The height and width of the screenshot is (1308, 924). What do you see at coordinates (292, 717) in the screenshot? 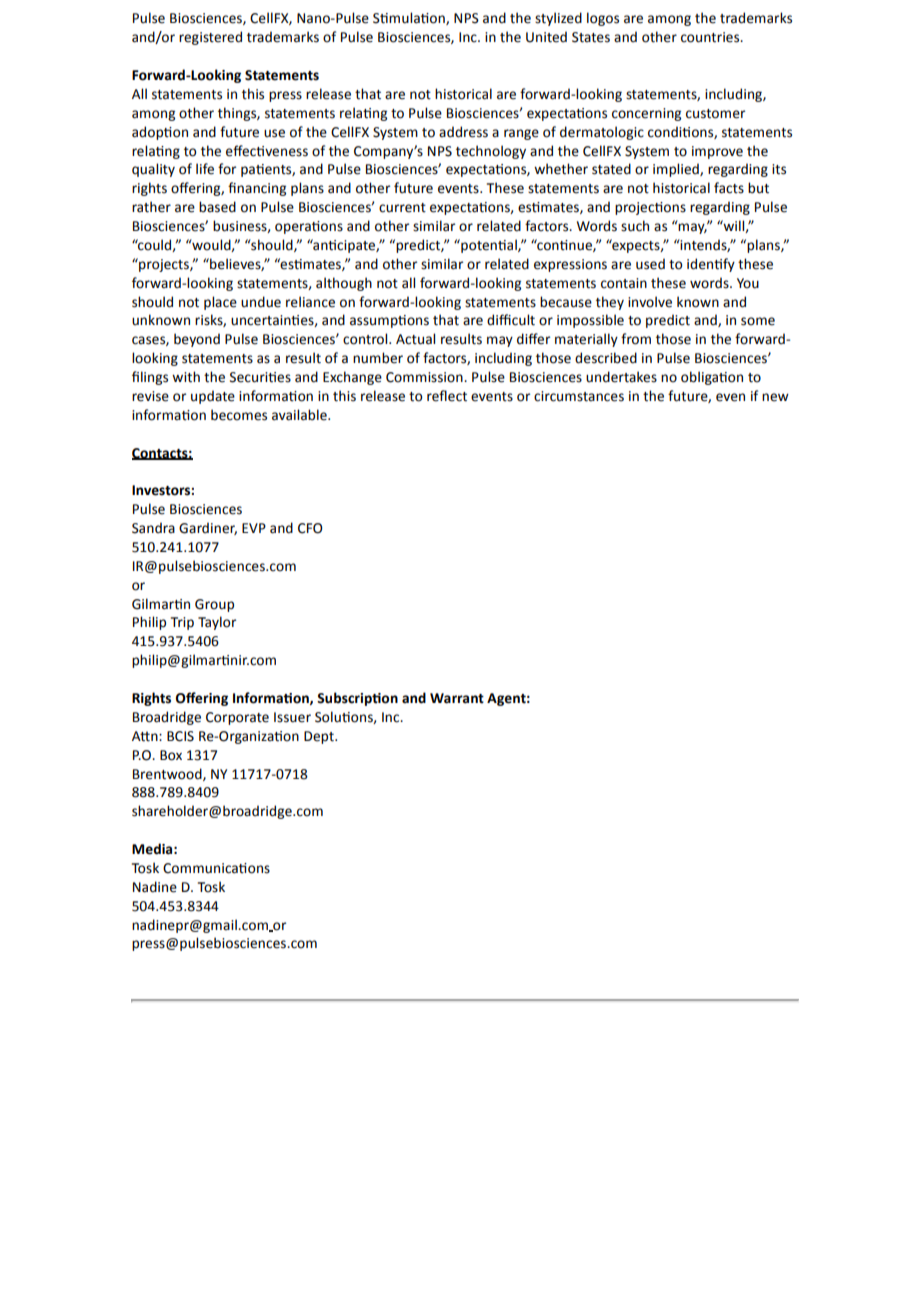
I see `Issuer` at bounding box center [292, 717].
